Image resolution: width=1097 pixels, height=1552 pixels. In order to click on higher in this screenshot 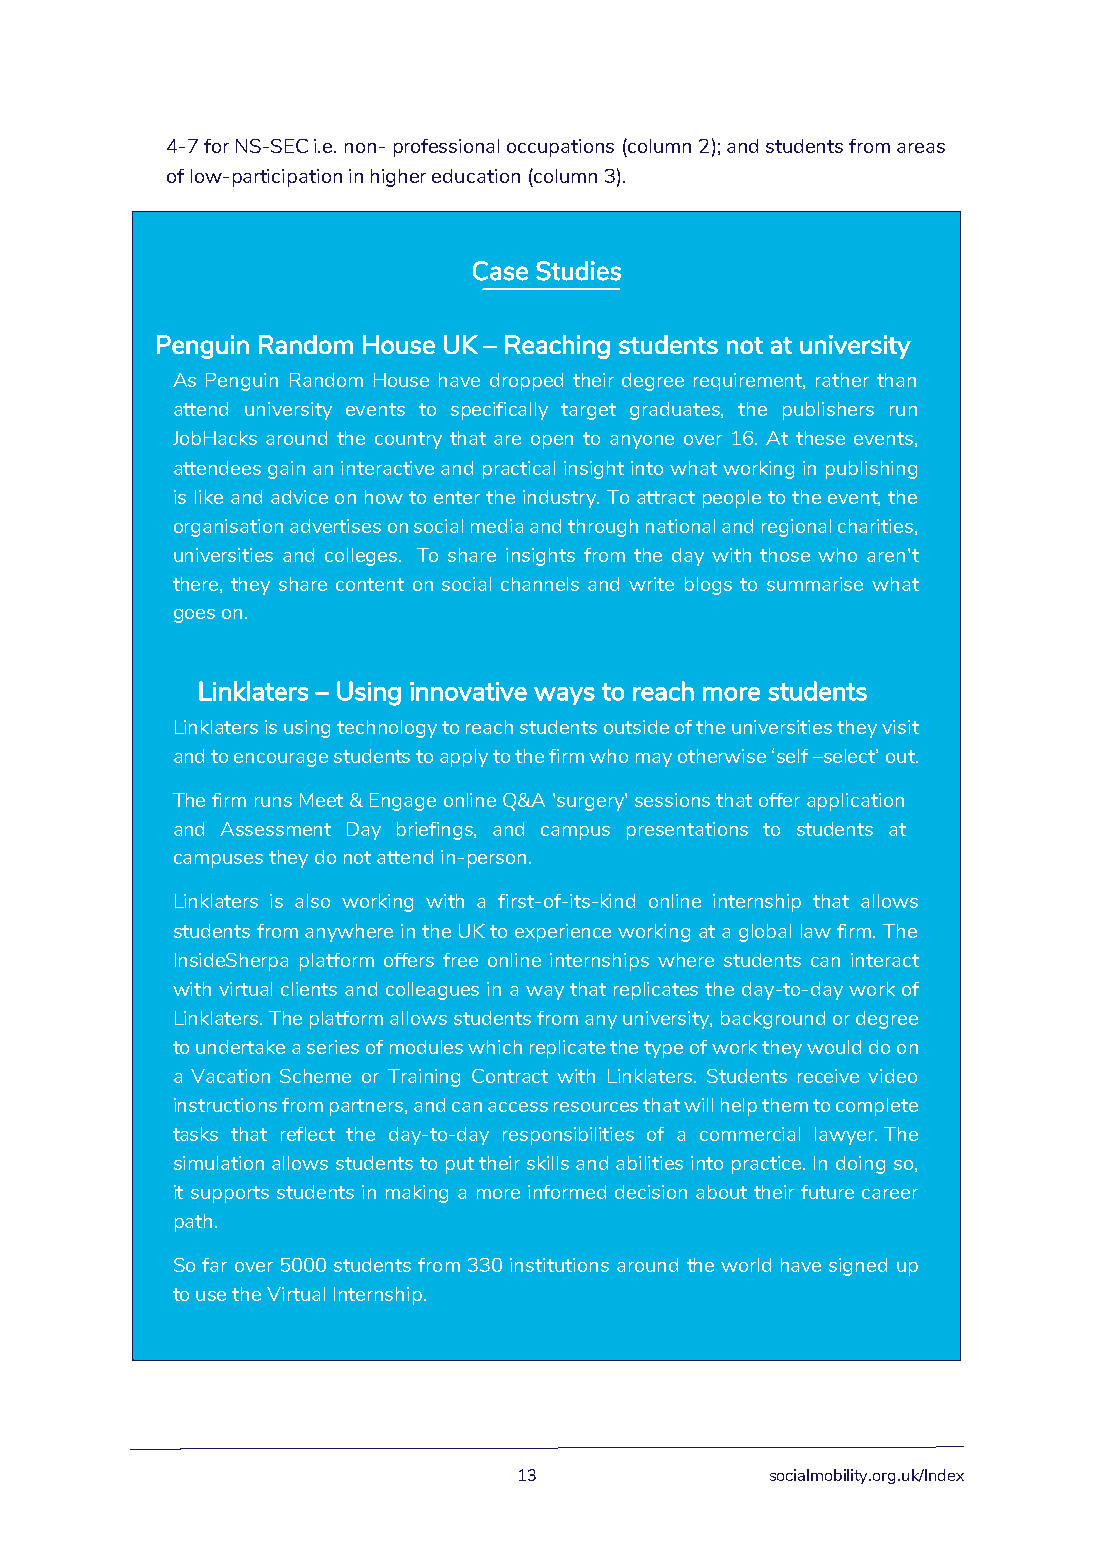, I will do `click(398, 178)`.
